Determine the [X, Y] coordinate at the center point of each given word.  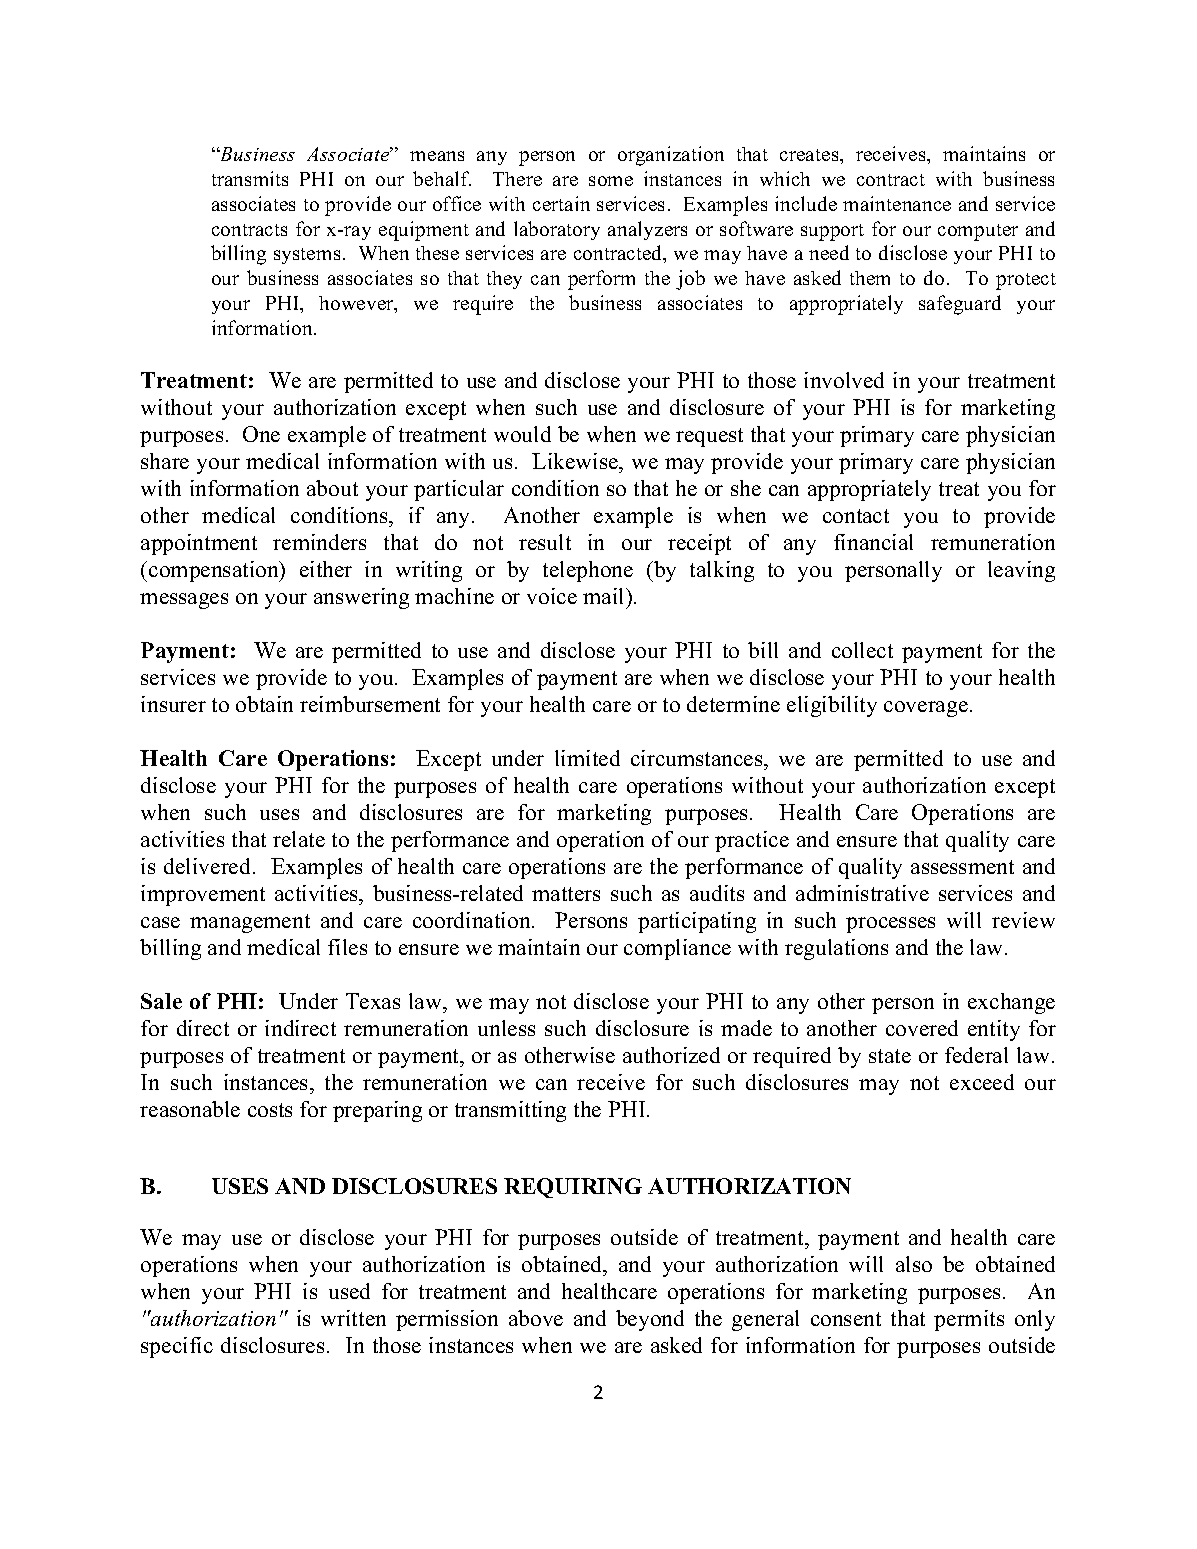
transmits [250, 178]
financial [873, 542]
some [611, 181]
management [250, 923]
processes [890, 925]
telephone [588, 571]
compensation [215, 571]
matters [566, 894]
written [353, 1318]
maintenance [897, 203]
